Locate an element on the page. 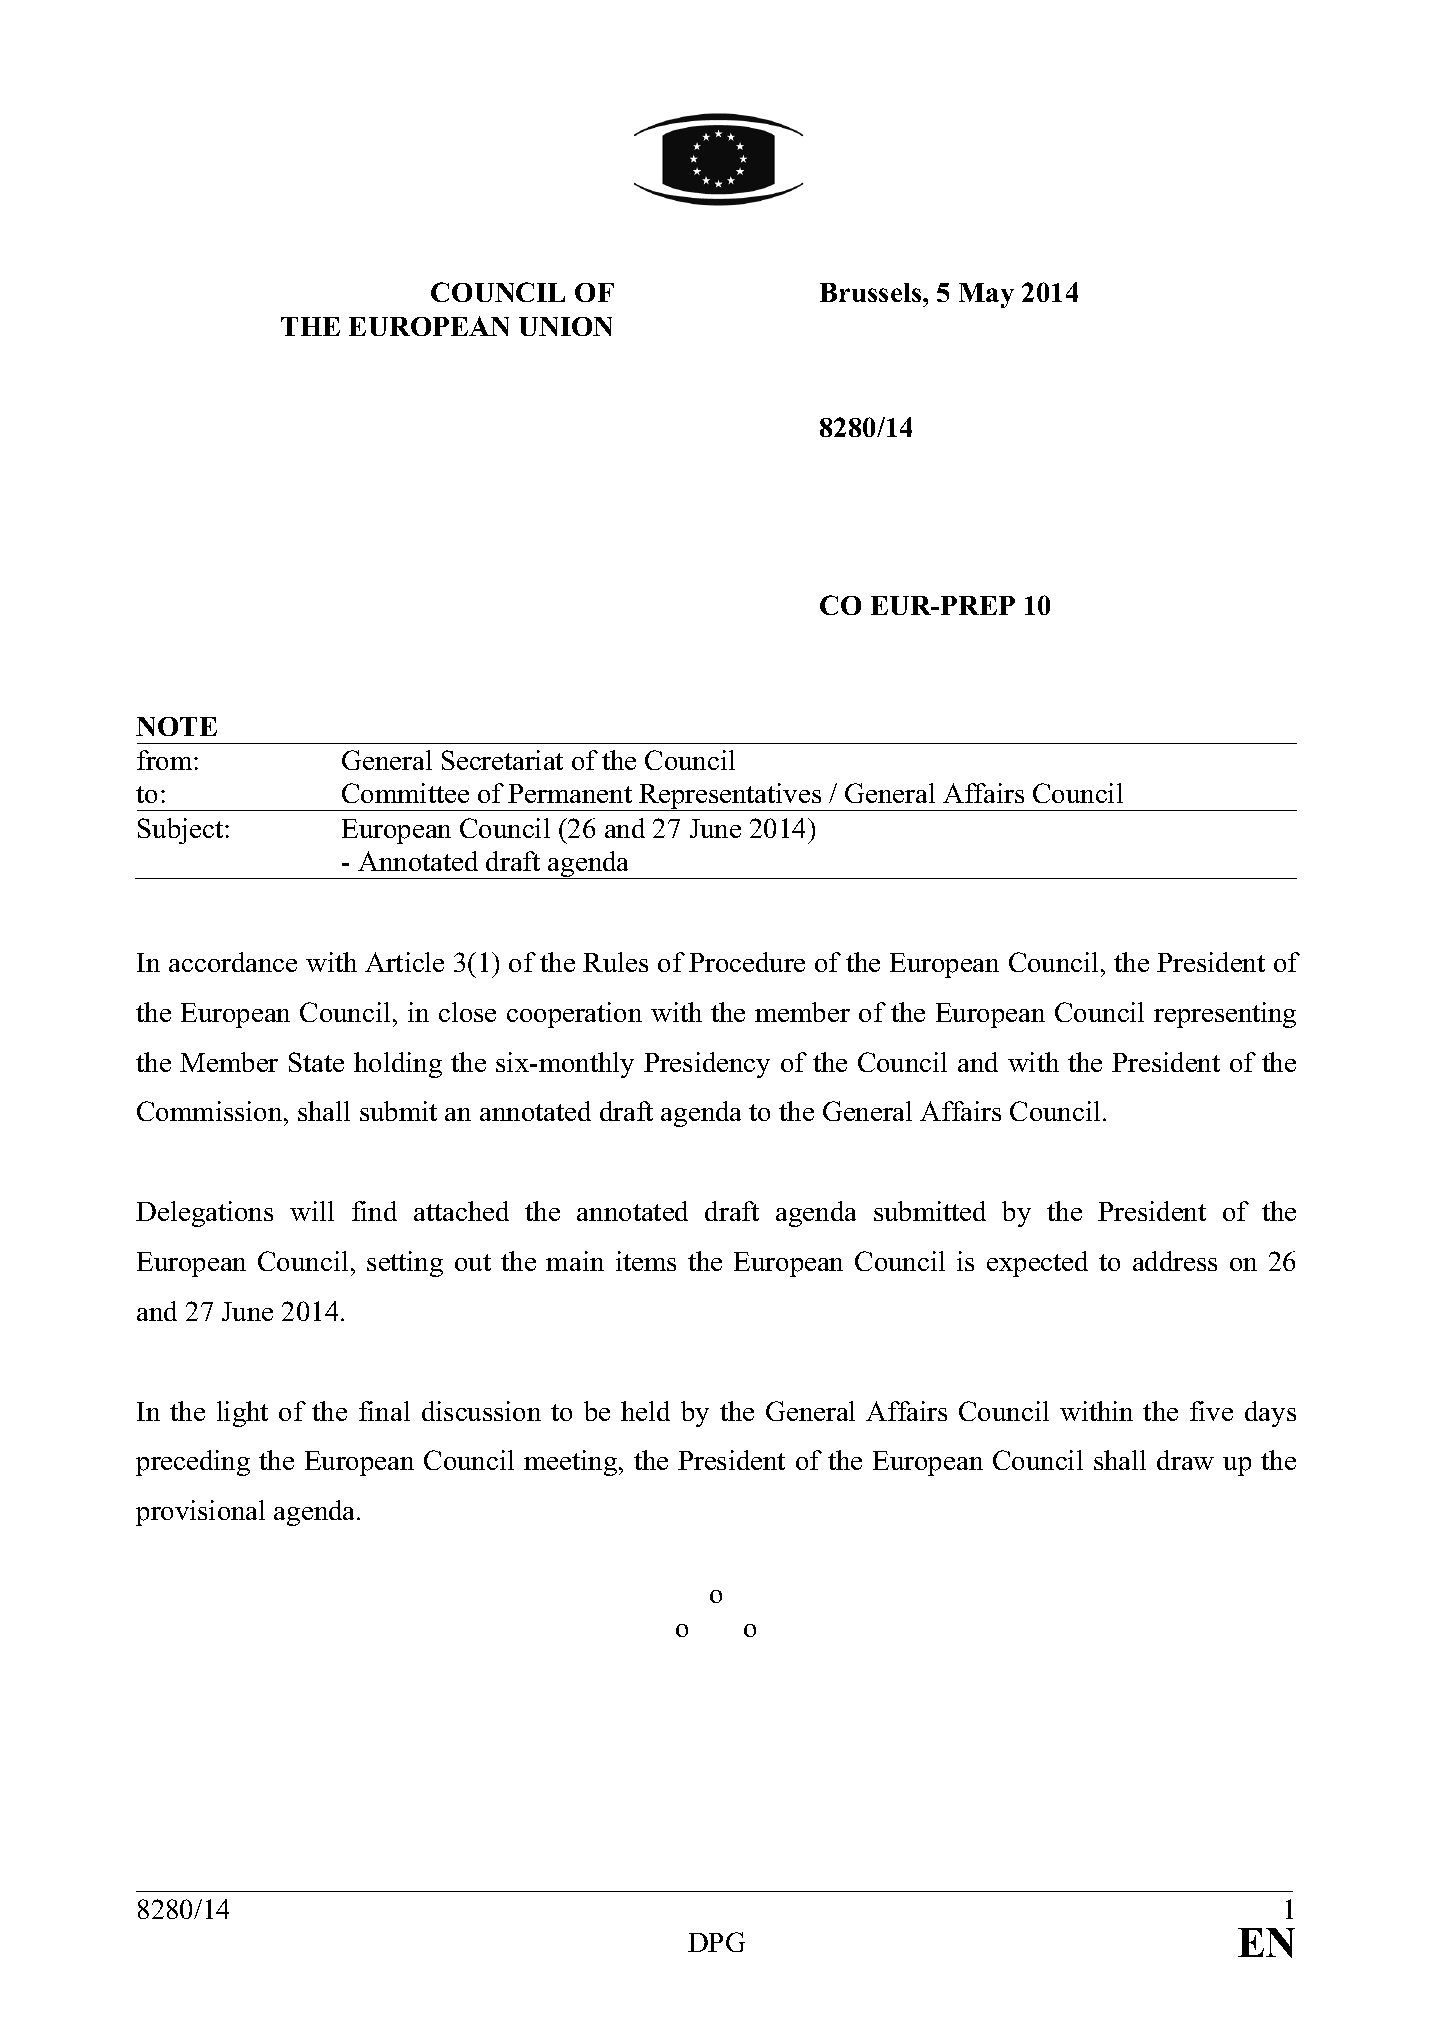 The width and height of the document is (1434, 2028). address is located at coordinates (1175, 1261).
